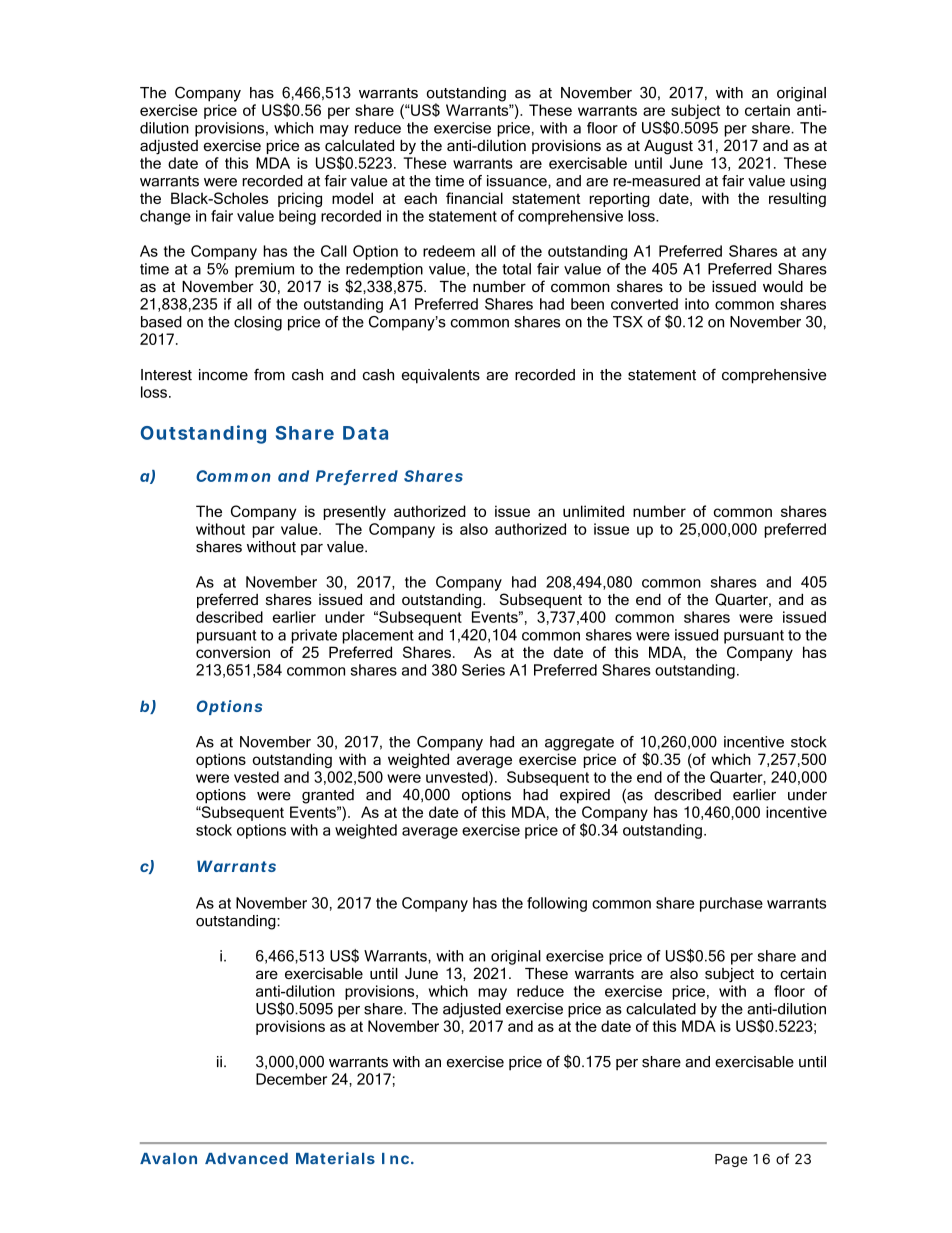 The image size is (952, 1233). I want to click on pricing, so click(300, 199).
